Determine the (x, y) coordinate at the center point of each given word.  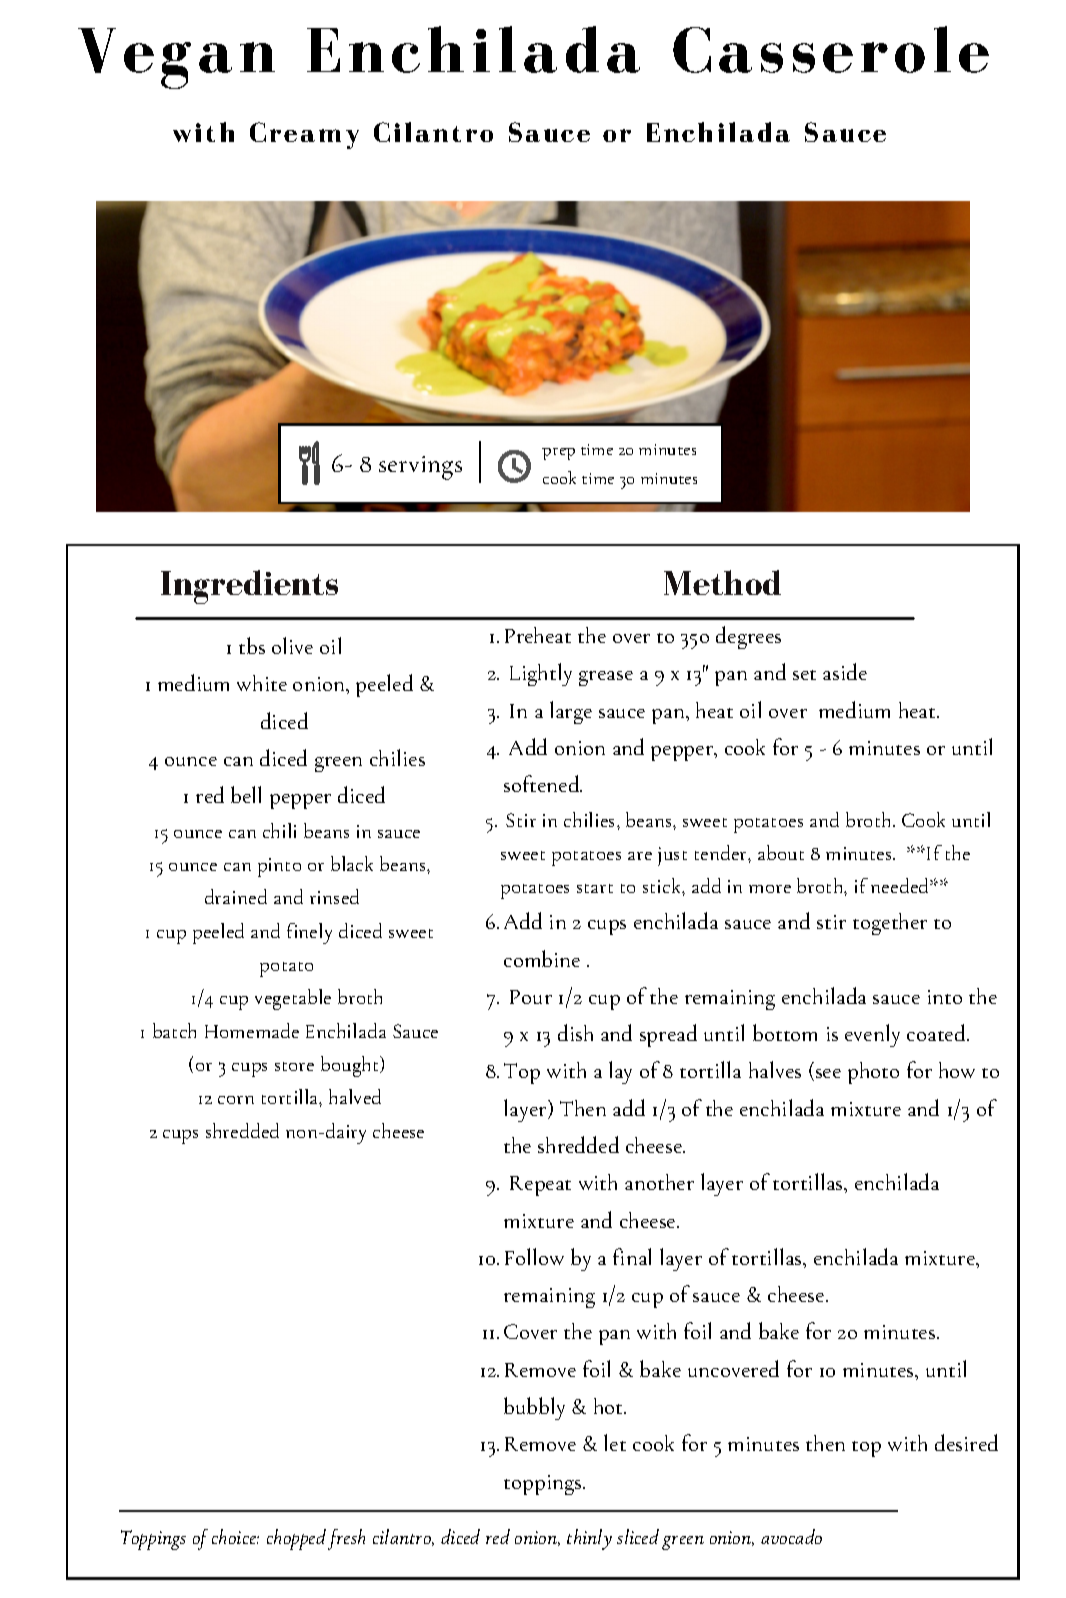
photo (873, 1073)
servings (420, 468)
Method (722, 582)
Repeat (540, 1186)
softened (543, 783)
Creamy (304, 135)
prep (558, 454)
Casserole (831, 49)
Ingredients (249, 587)
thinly (589, 1539)
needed (901, 885)
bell (246, 794)
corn (236, 1100)
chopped (296, 1539)
